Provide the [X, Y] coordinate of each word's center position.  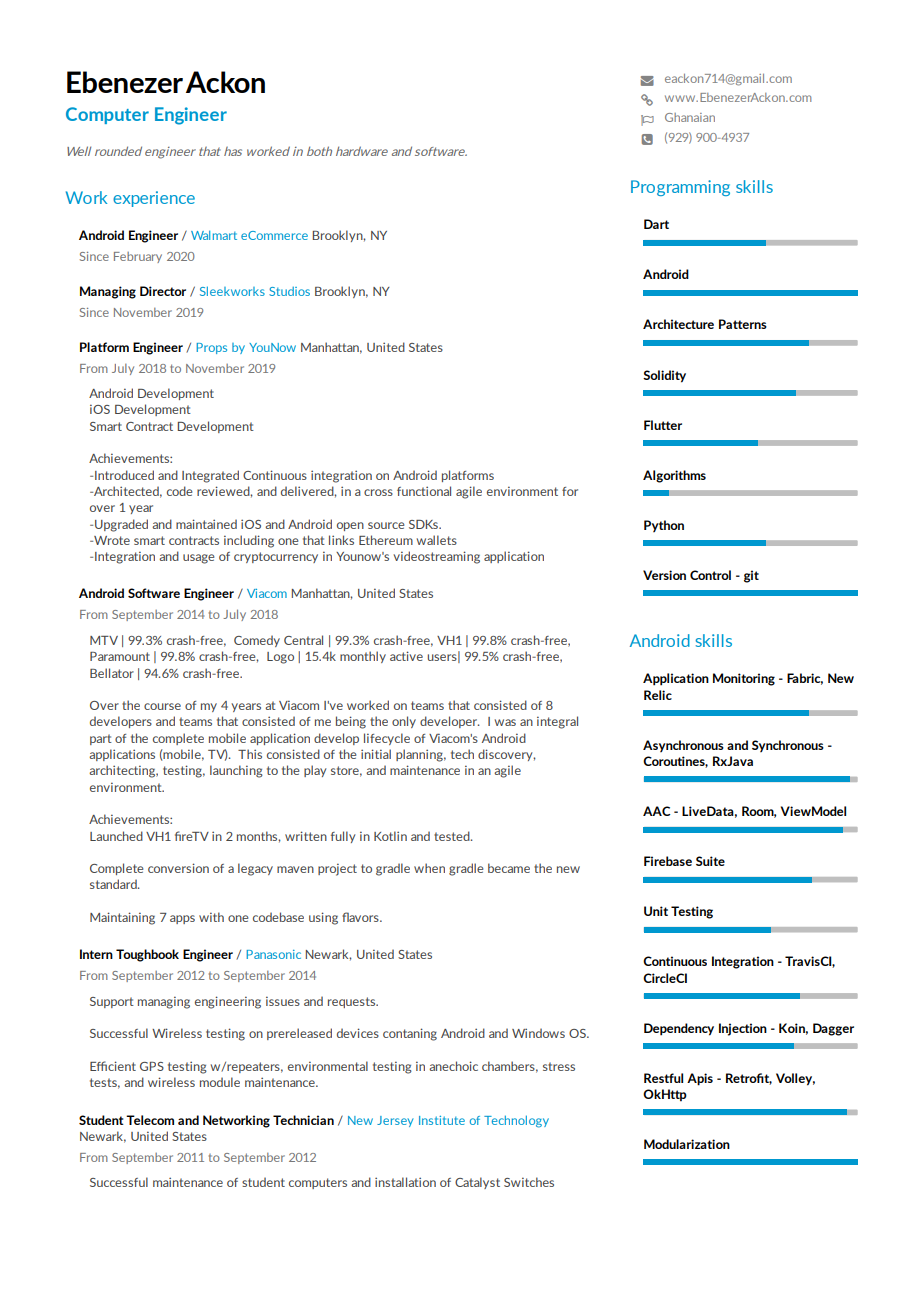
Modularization [687, 1144]
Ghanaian [690, 117]
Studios [289, 291]
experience [154, 199]
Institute [442, 1120]
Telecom [150, 1120]
